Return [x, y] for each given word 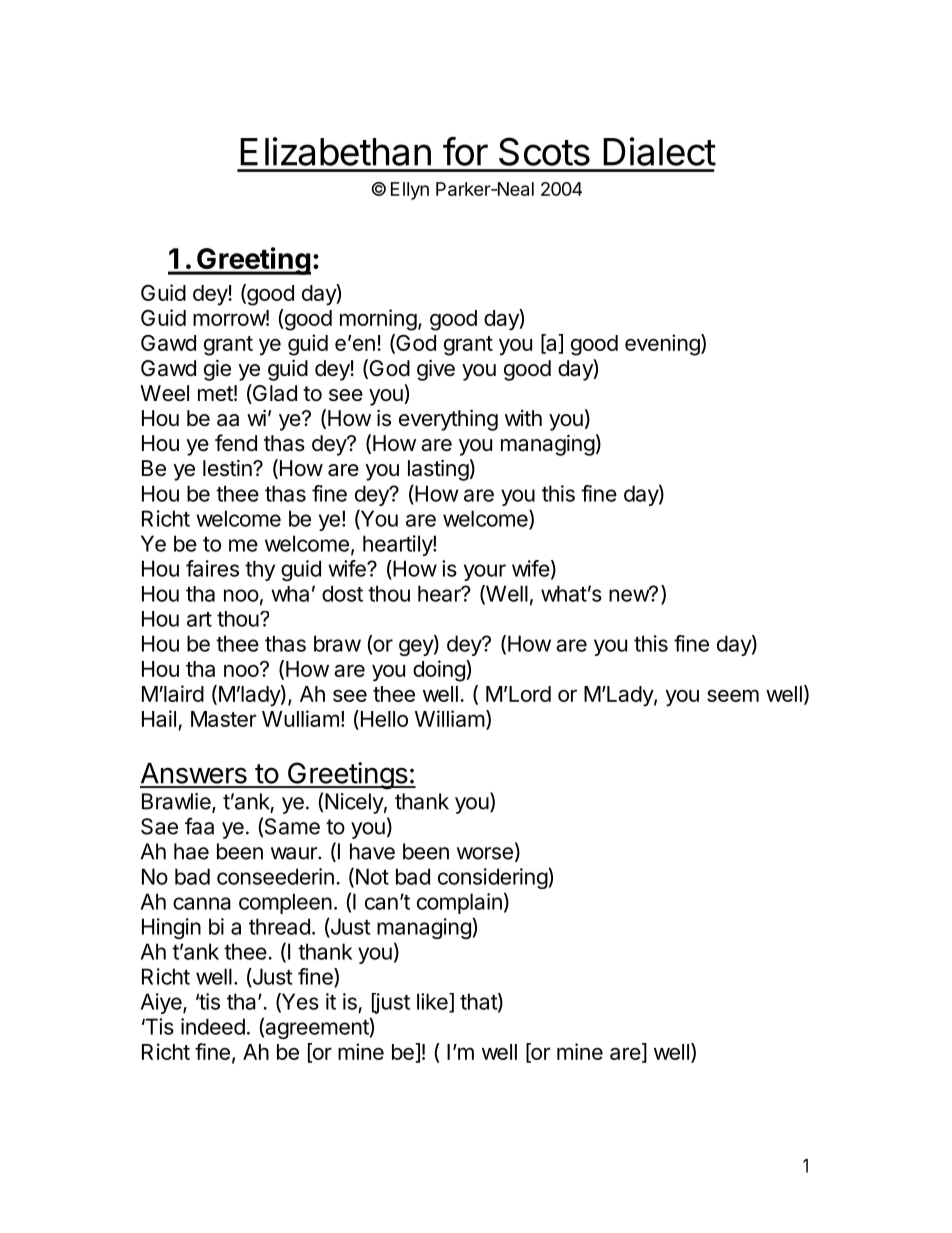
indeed [213, 1026]
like [433, 1002]
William [450, 718]
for [465, 151]
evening [663, 345]
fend [236, 443]
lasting [438, 470]
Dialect [659, 151]
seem [733, 695]
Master [223, 719]
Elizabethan [335, 151]
